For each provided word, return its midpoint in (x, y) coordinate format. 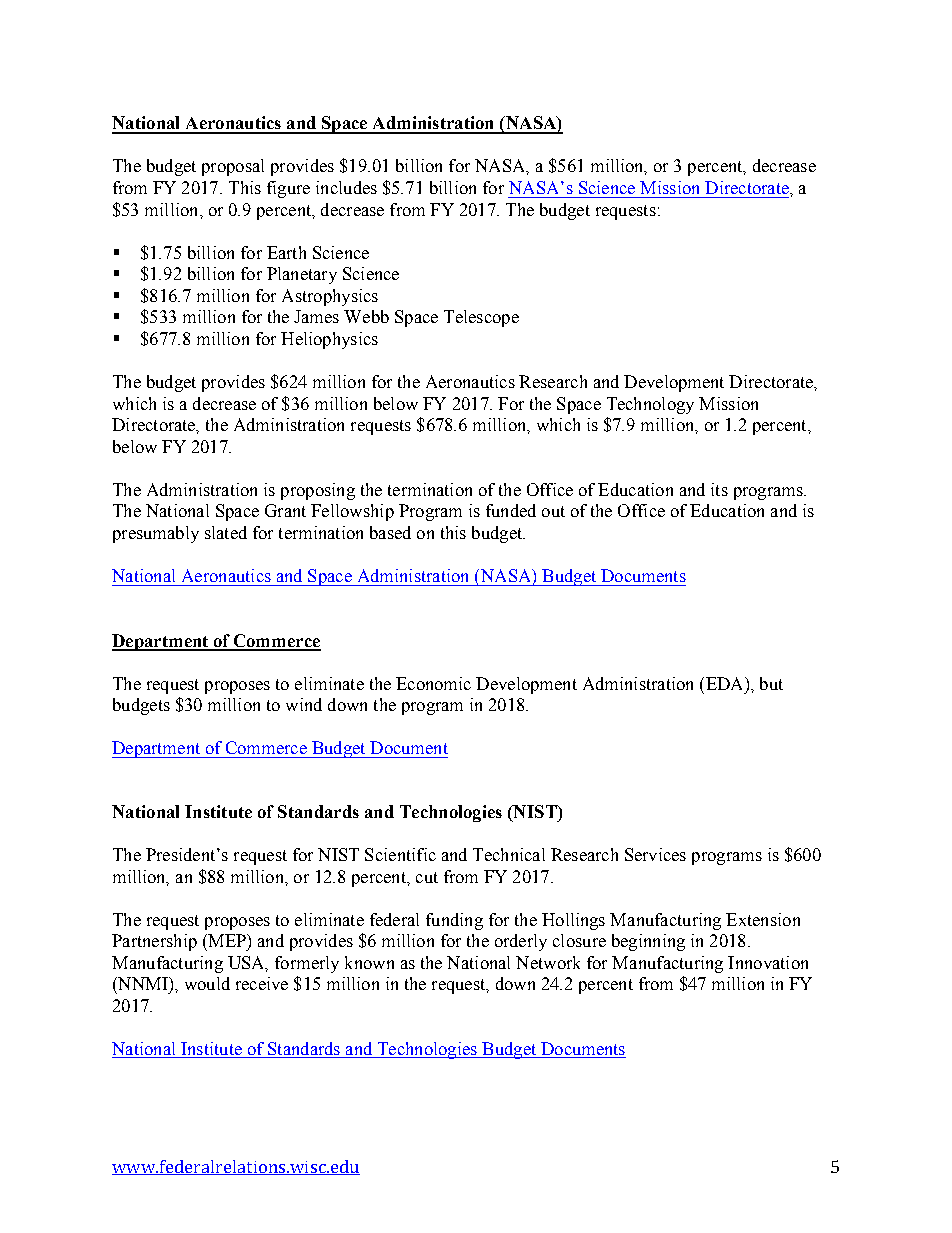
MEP (227, 940)
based (390, 532)
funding (454, 921)
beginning (648, 942)
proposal (233, 167)
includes (346, 187)
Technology (650, 405)
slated (226, 532)
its (719, 489)
